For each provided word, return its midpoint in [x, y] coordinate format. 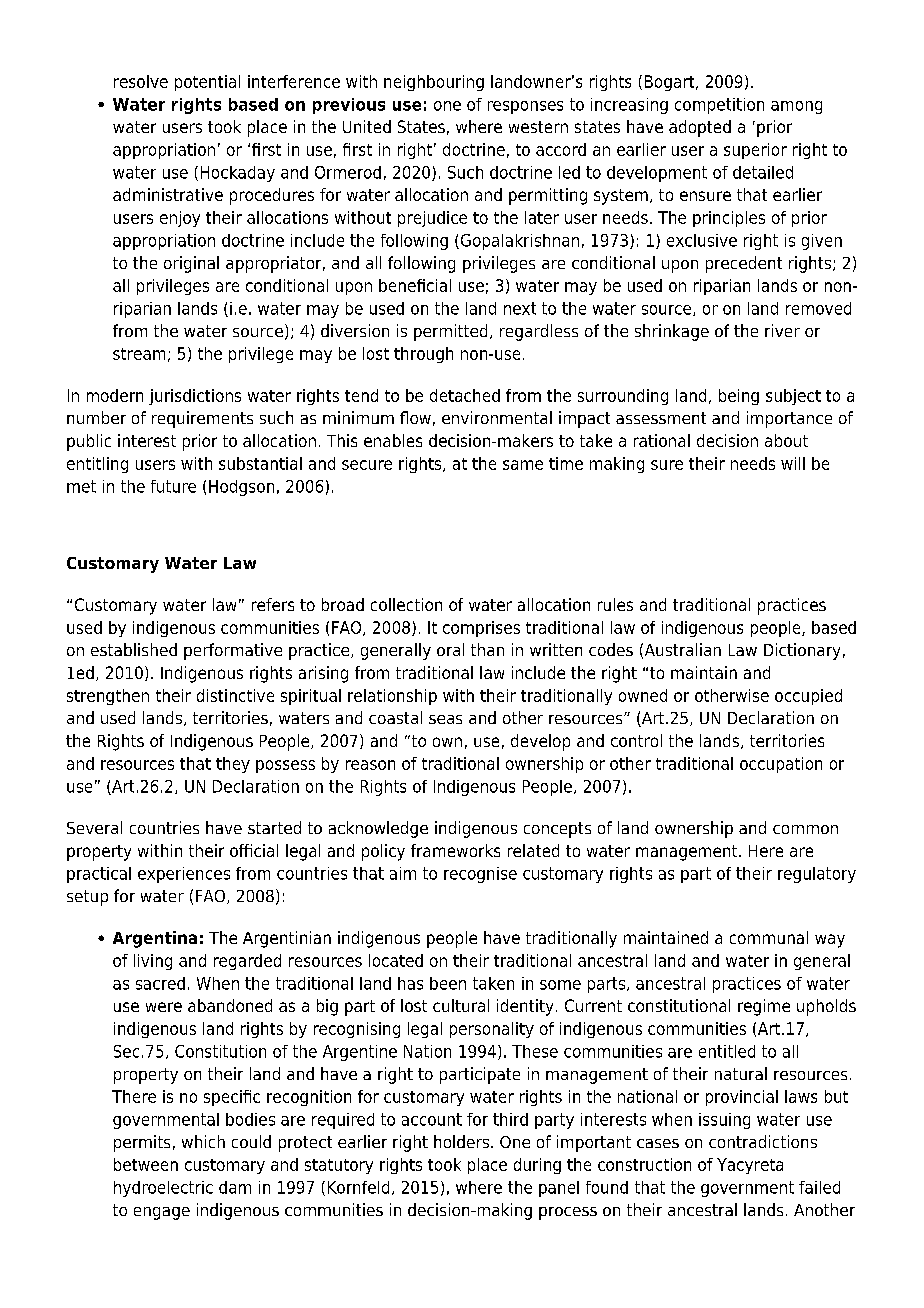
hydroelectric [163, 1189]
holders [463, 1141]
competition [719, 106]
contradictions [763, 1141]
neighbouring [434, 83]
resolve [141, 81]
